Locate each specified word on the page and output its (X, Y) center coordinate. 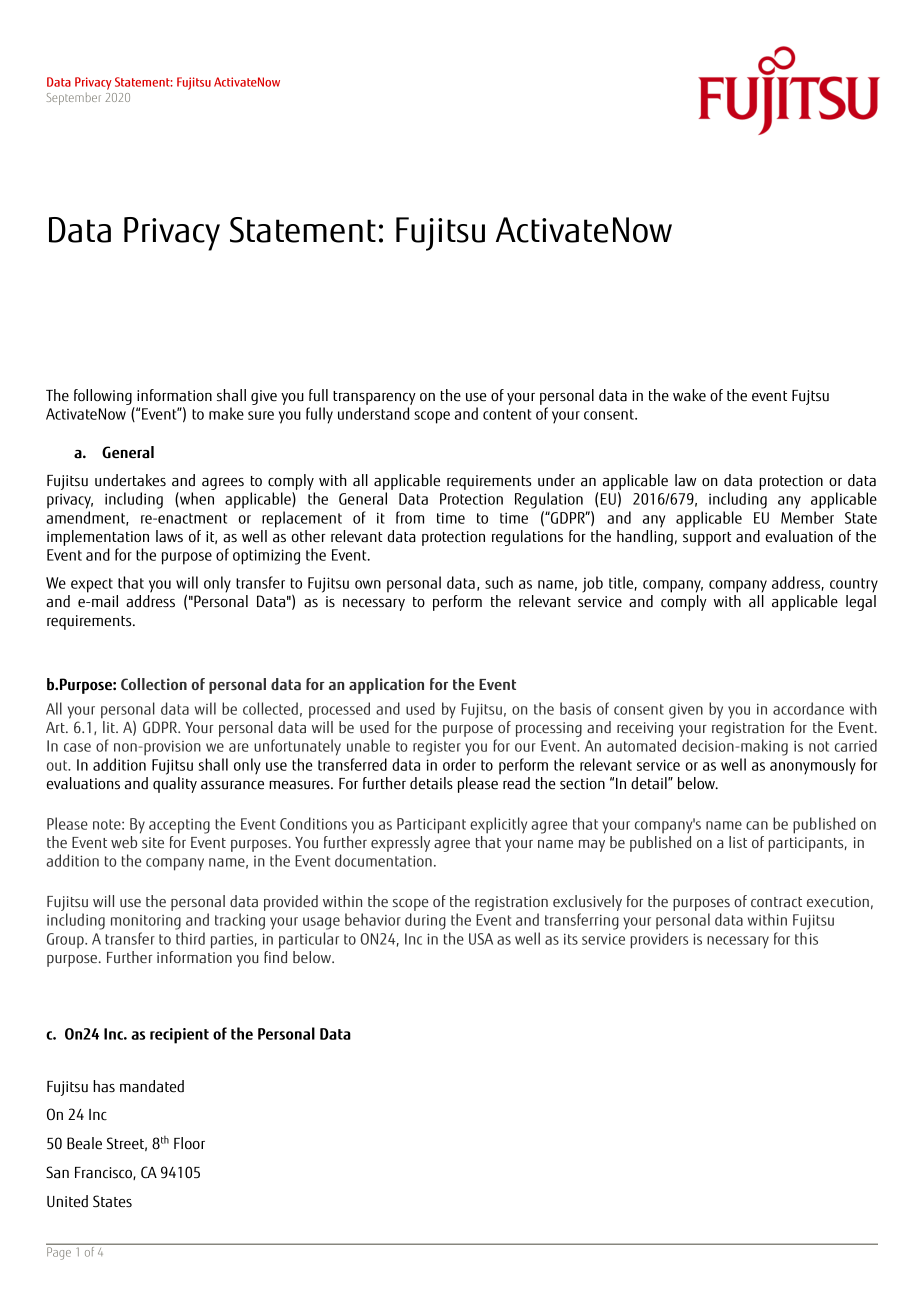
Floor (189, 1143)
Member (807, 517)
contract (776, 902)
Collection (154, 684)
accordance (808, 708)
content (507, 414)
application (386, 686)
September (73, 99)
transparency (374, 398)
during (425, 921)
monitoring (146, 922)
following (104, 398)
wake (689, 395)
